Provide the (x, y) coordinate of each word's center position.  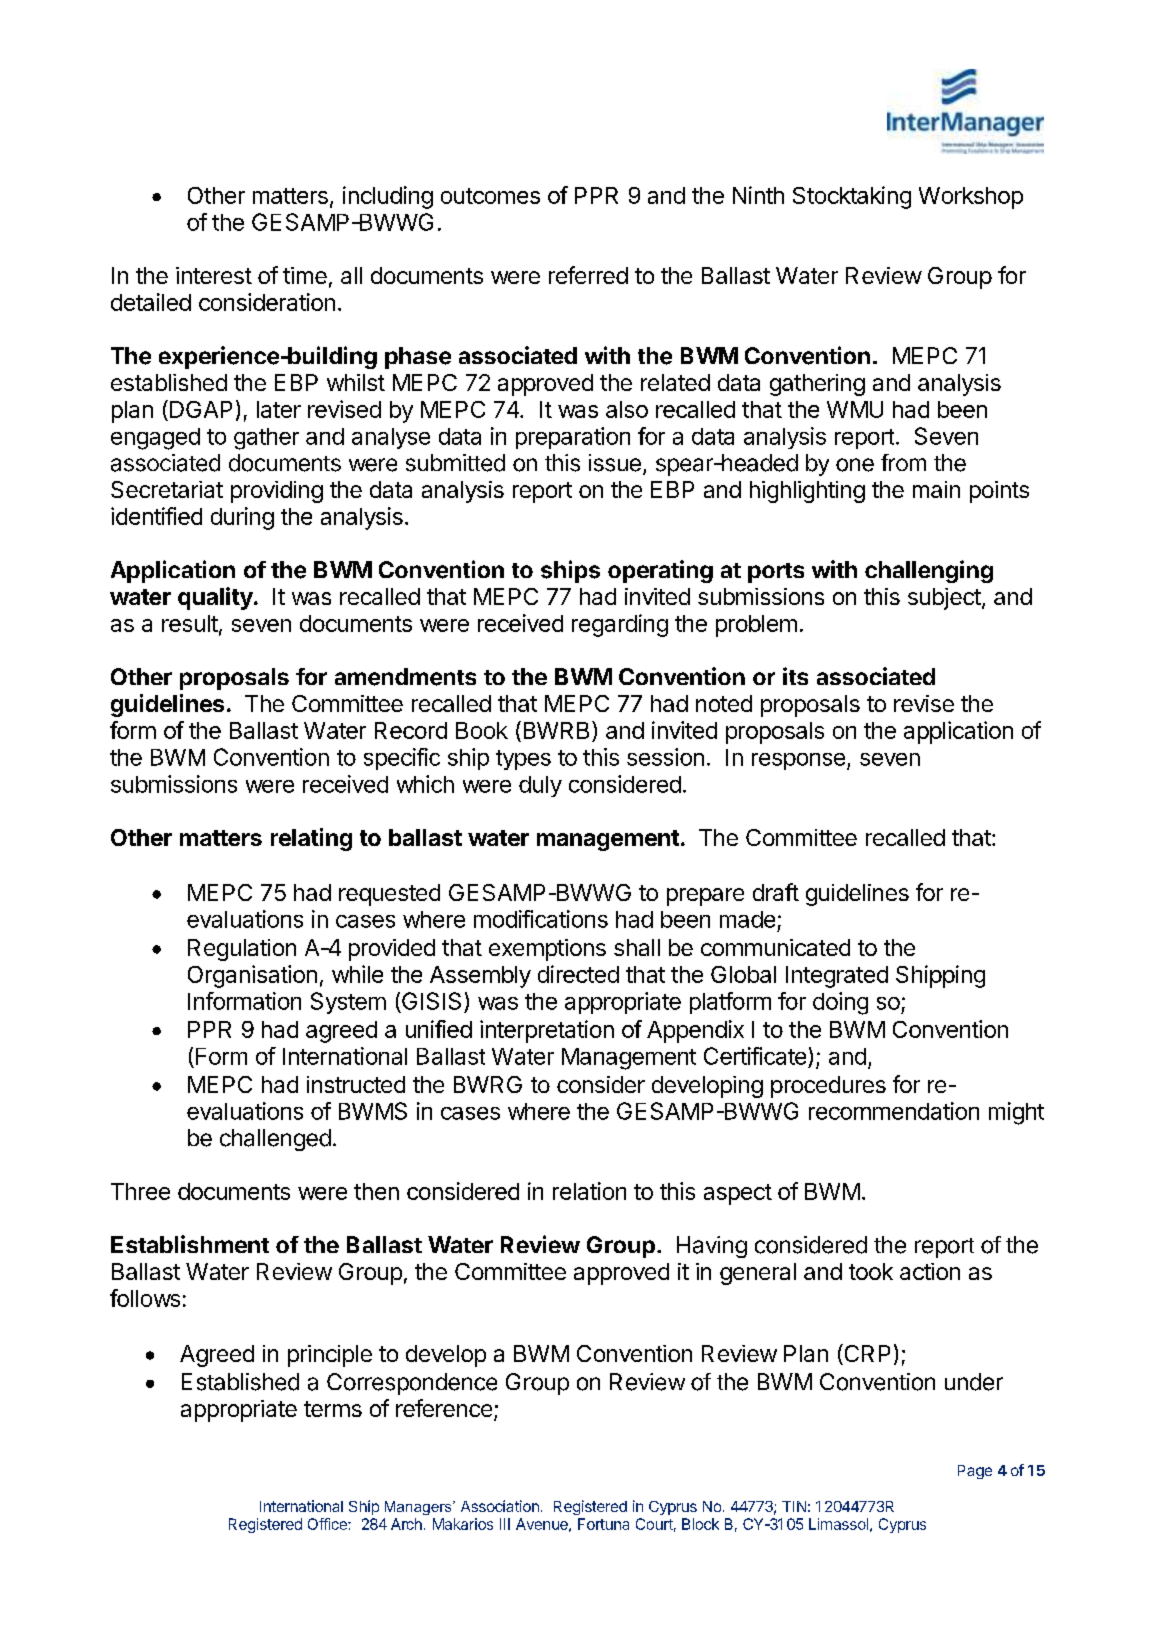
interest (214, 275)
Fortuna (603, 1524)
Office (328, 1524)
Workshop (971, 198)
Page (975, 1472)
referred (588, 275)
